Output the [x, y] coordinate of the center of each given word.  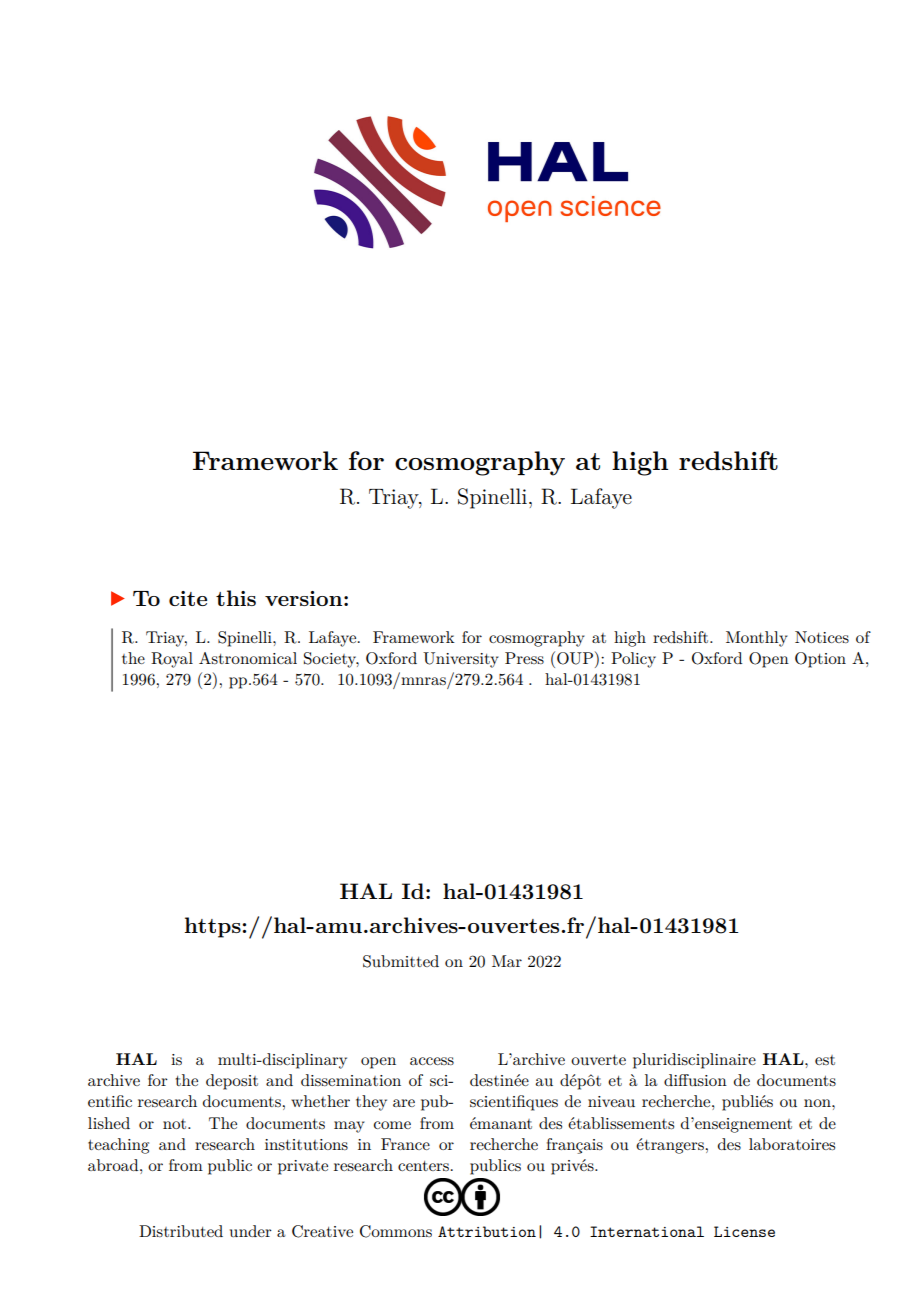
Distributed [181, 1231]
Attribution [487, 1231]
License [744, 1231]
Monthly [757, 639]
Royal [172, 660]
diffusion [695, 1080]
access [432, 1061]
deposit [232, 1082]
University [461, 660]
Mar [507, 961]
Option [820, 660]
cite [188, 598]
